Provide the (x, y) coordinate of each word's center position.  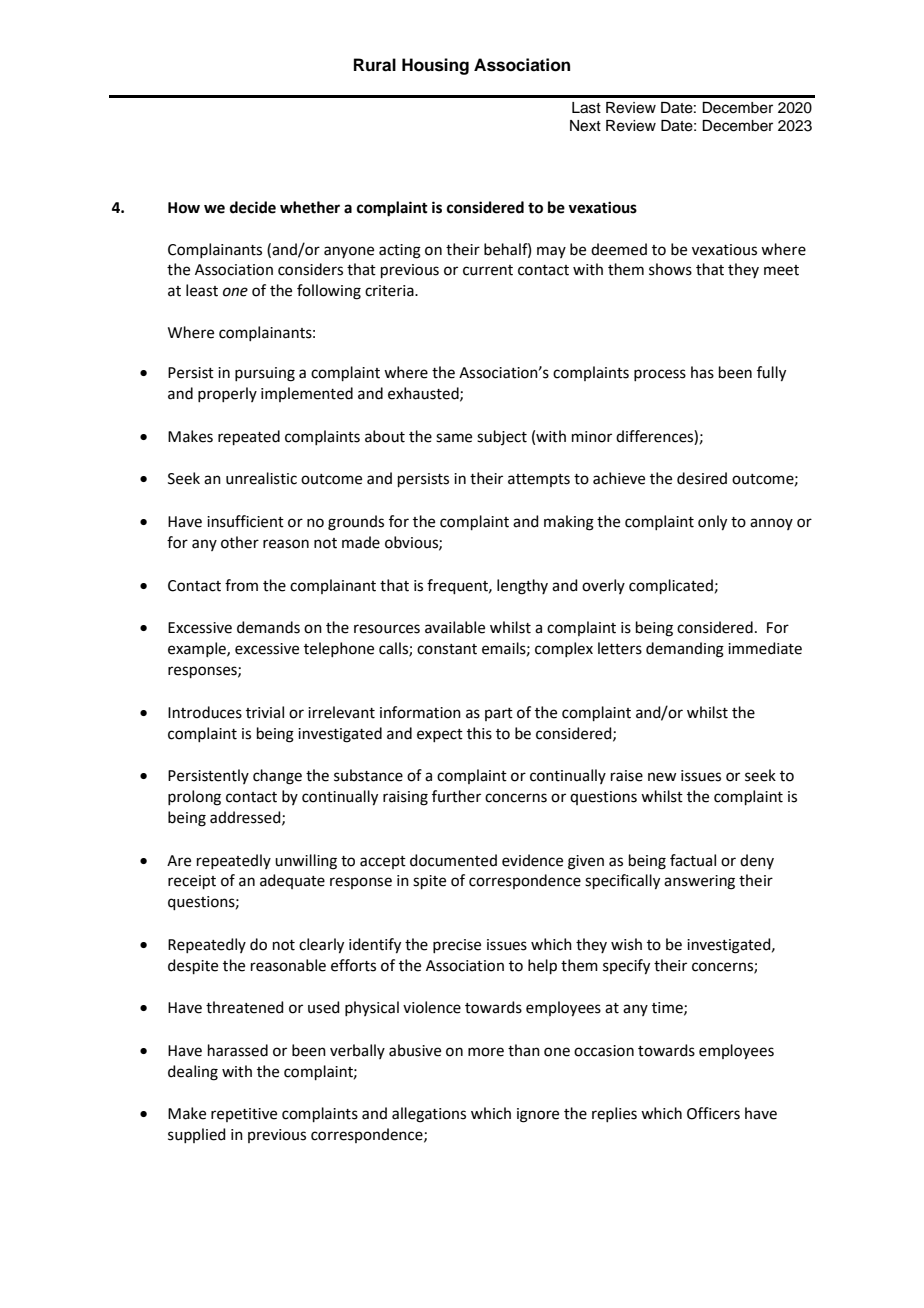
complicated (671, 586)
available (455, 627)
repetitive (244, 1115)
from (241, 585)
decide (253, 207)
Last (586, 108)
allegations (429, 1115)
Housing (435, 66)
